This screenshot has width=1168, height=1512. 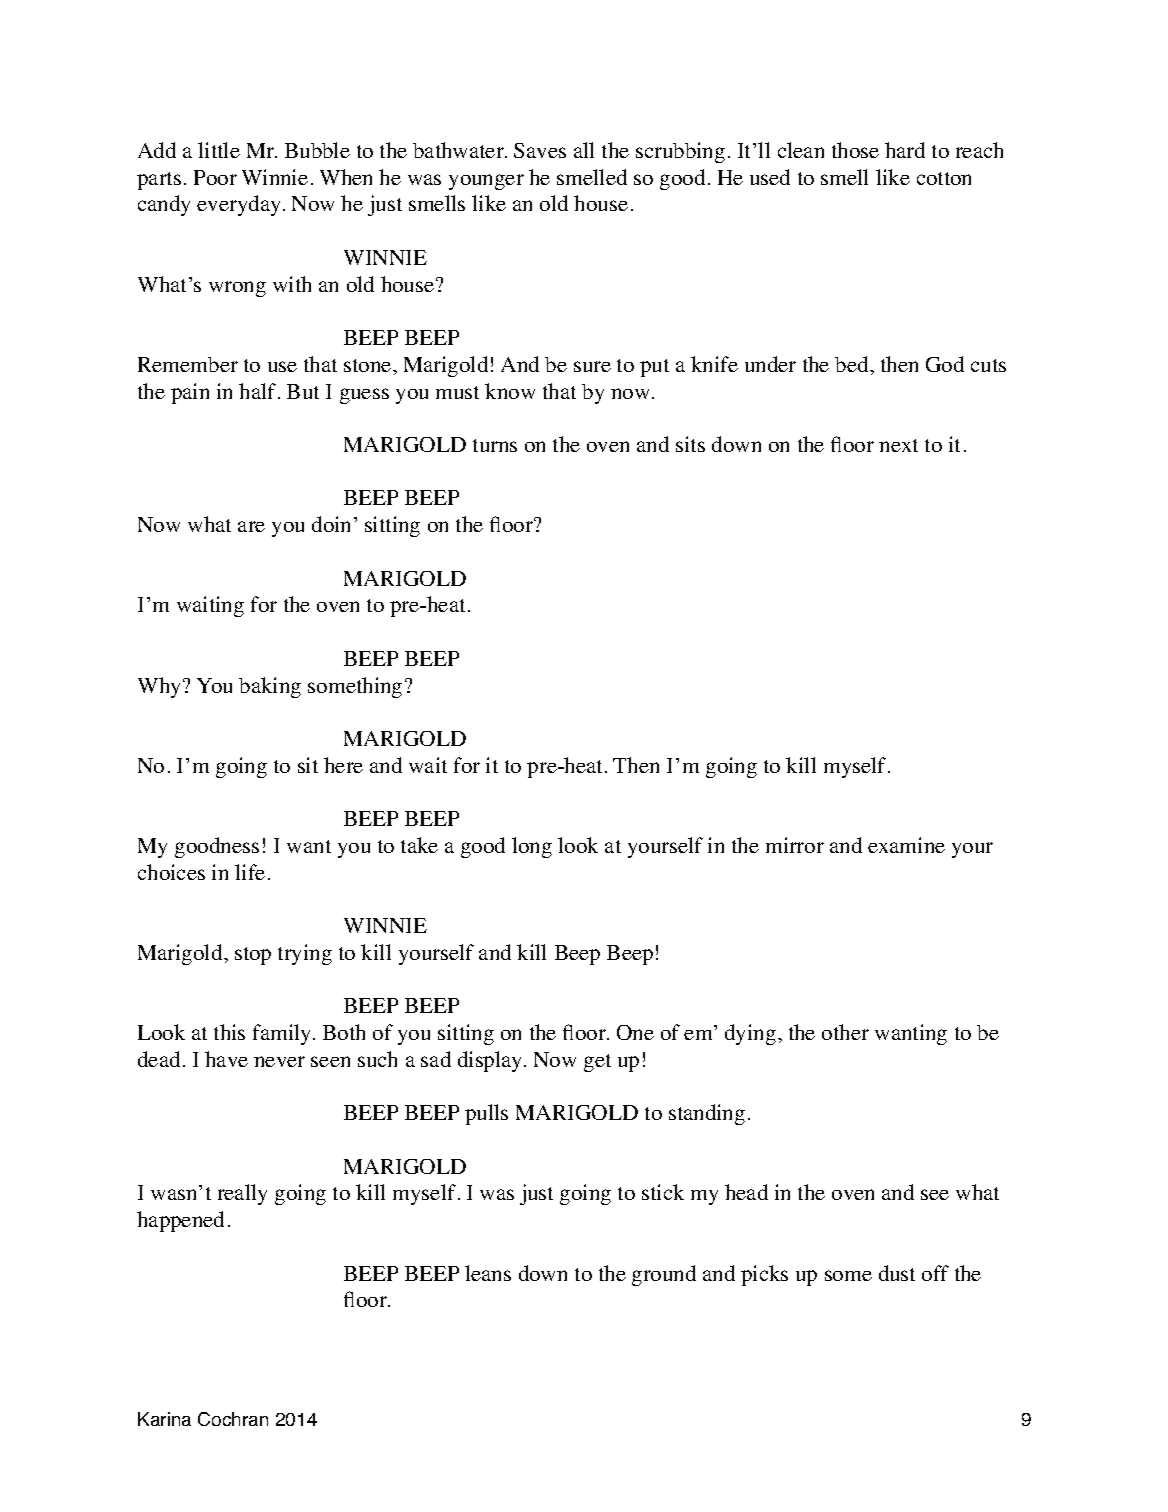 What do you see at coordinates (540, 150) in the screenshot?
I see `Saves` at bounding box center [540, 150].
